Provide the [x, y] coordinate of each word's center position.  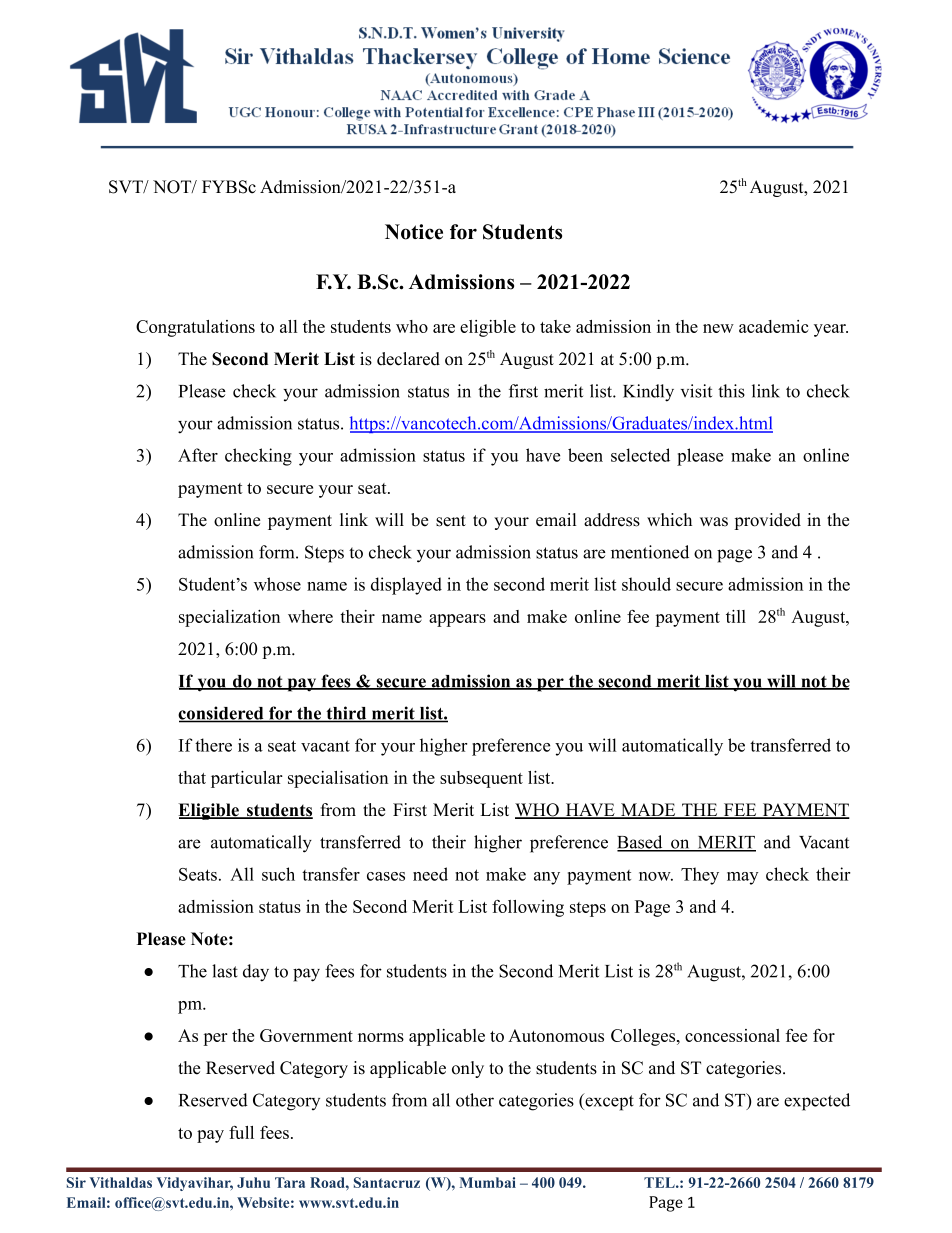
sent [451, 521]
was [714, 522]
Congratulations [195, 328]
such [278, 874]
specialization [229, 618]
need [430, 874]
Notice [414, 232]
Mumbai [488, 1182]
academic [773, 326]
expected [817, 1102]
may [742, 878]
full [241, 1132]
